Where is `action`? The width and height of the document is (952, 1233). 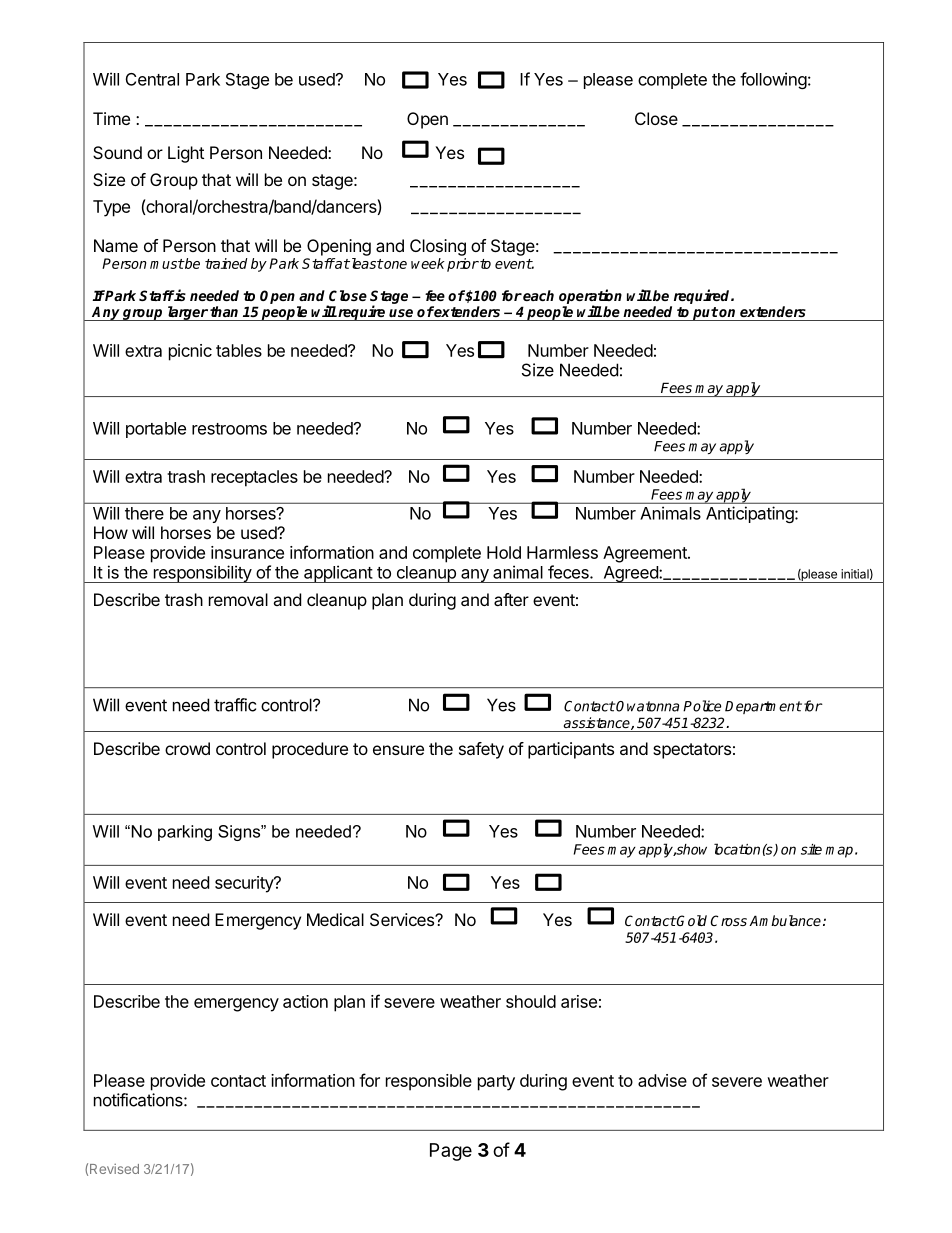 action is located at coordinates (305, 1001).
